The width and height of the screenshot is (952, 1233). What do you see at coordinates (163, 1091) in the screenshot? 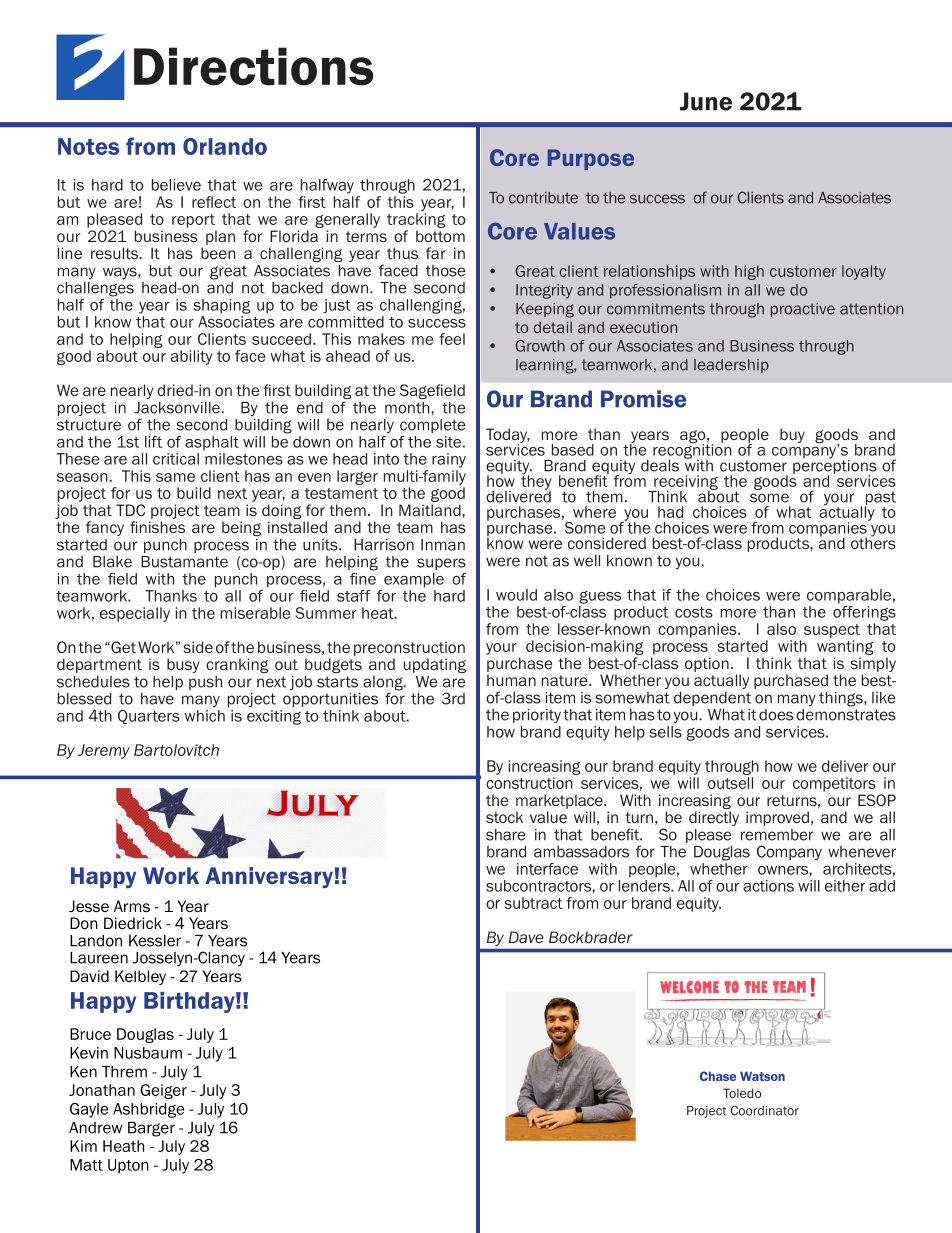
I see `Geiger` at bounding box center [163, 1091].
